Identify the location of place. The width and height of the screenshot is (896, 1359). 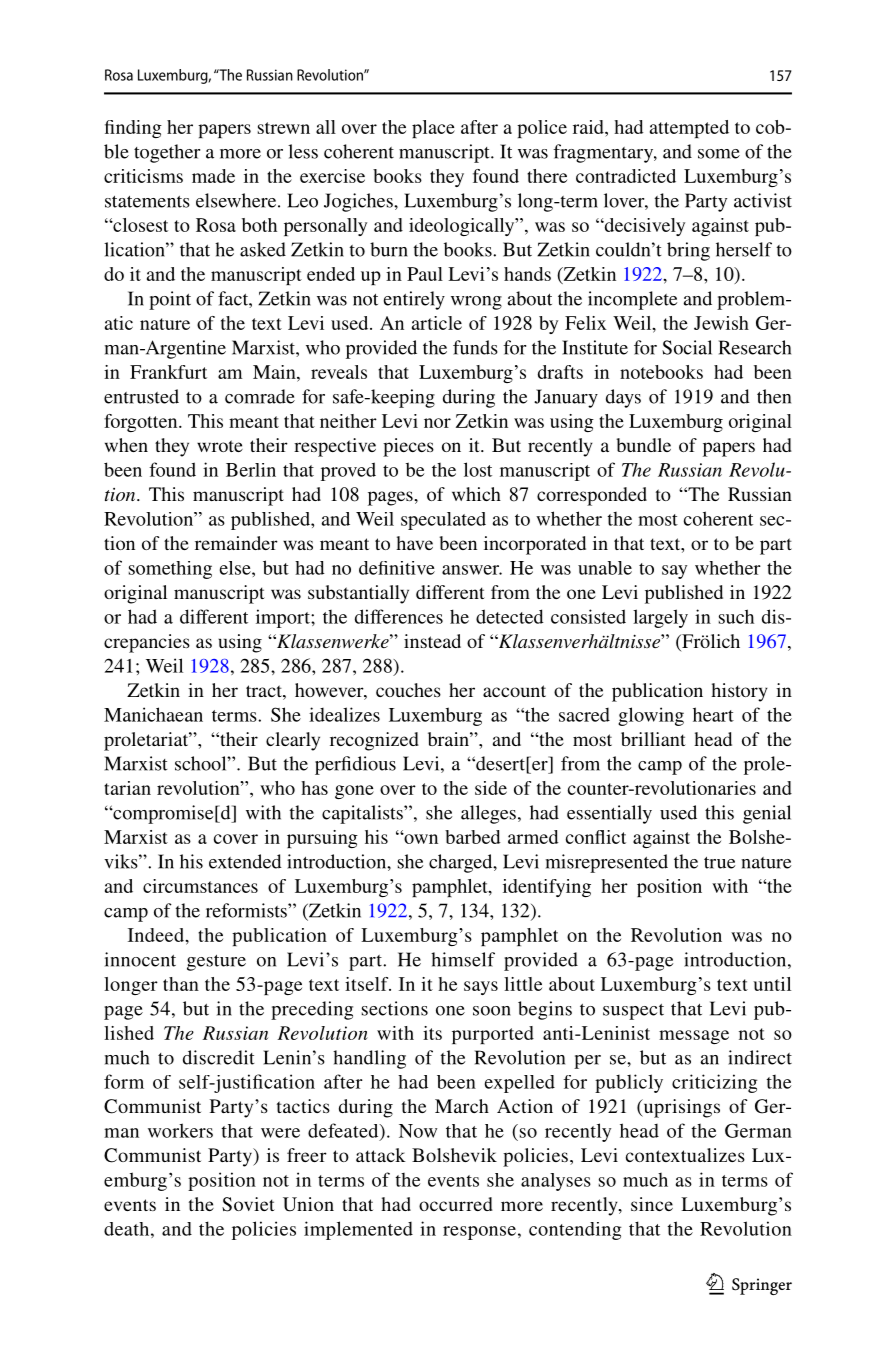
(433, 129).
